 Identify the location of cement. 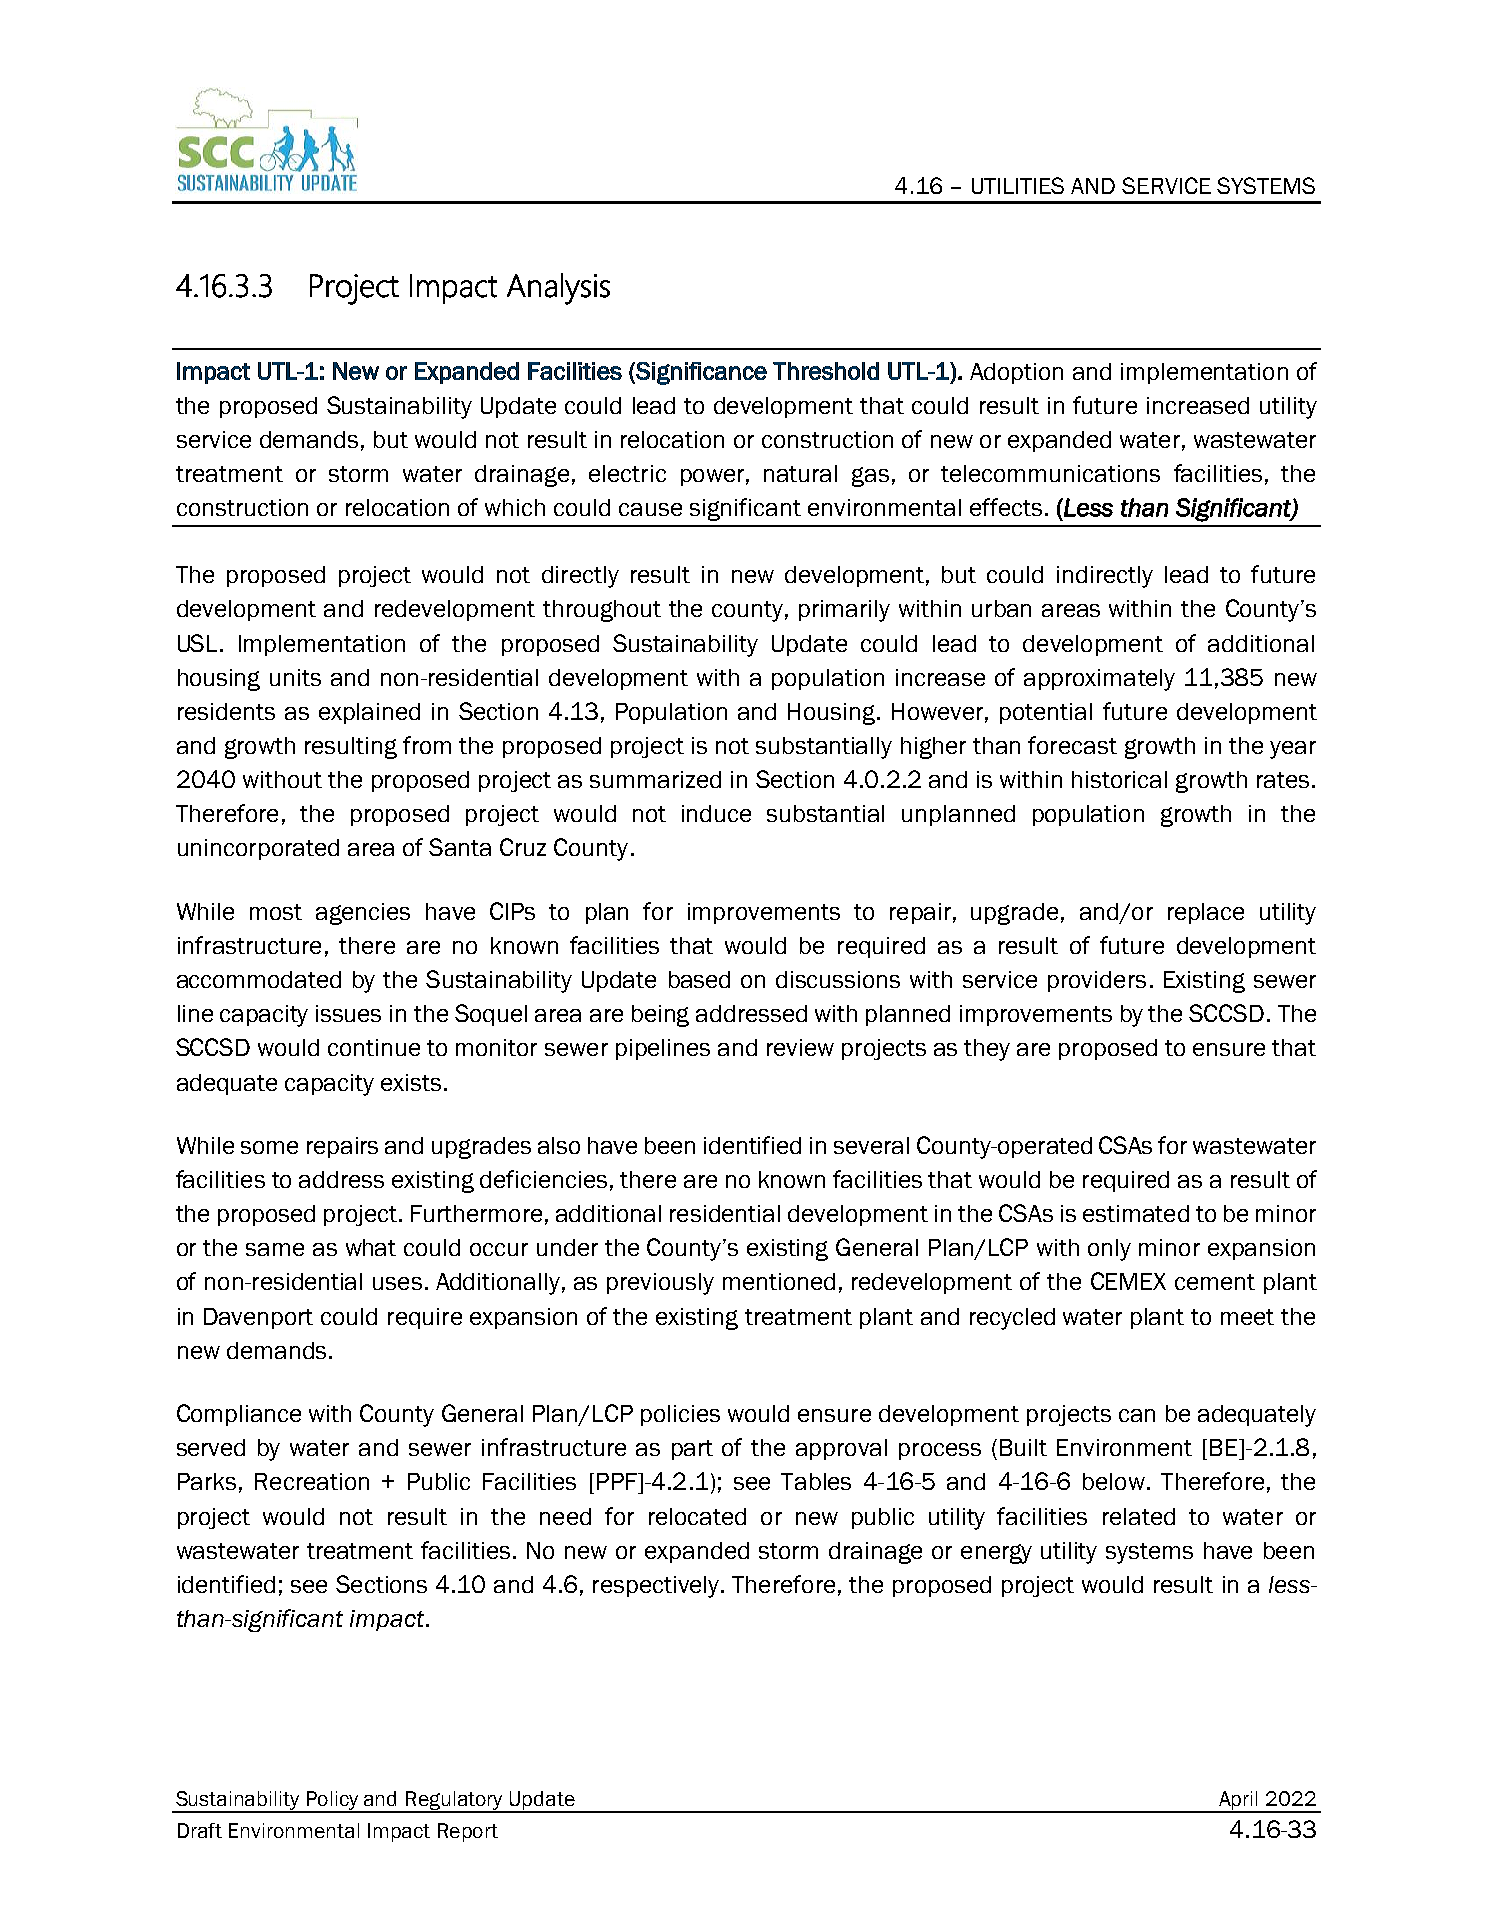
(1215, 1282).
